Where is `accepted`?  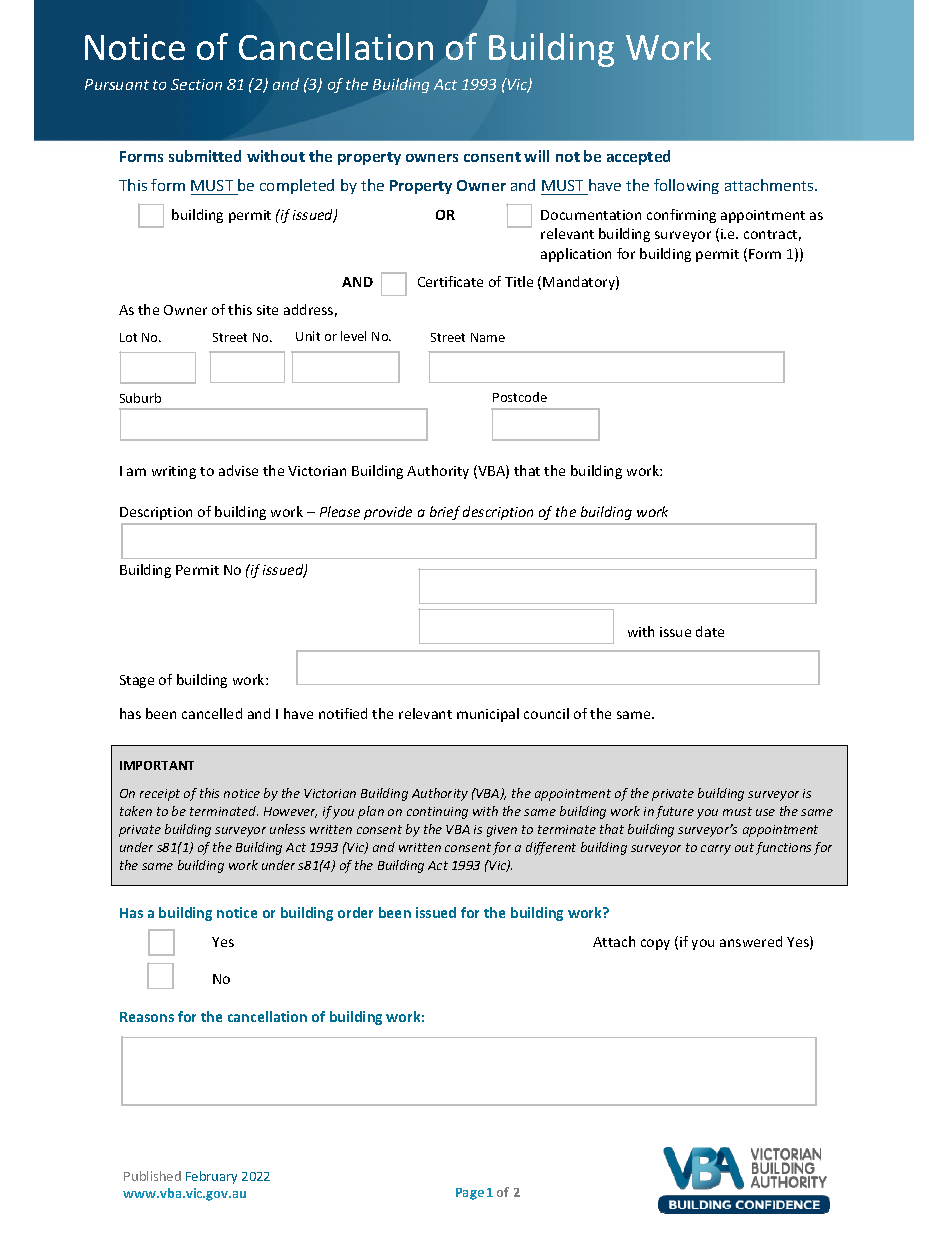 accepted is located at coordinates (638, 157).
